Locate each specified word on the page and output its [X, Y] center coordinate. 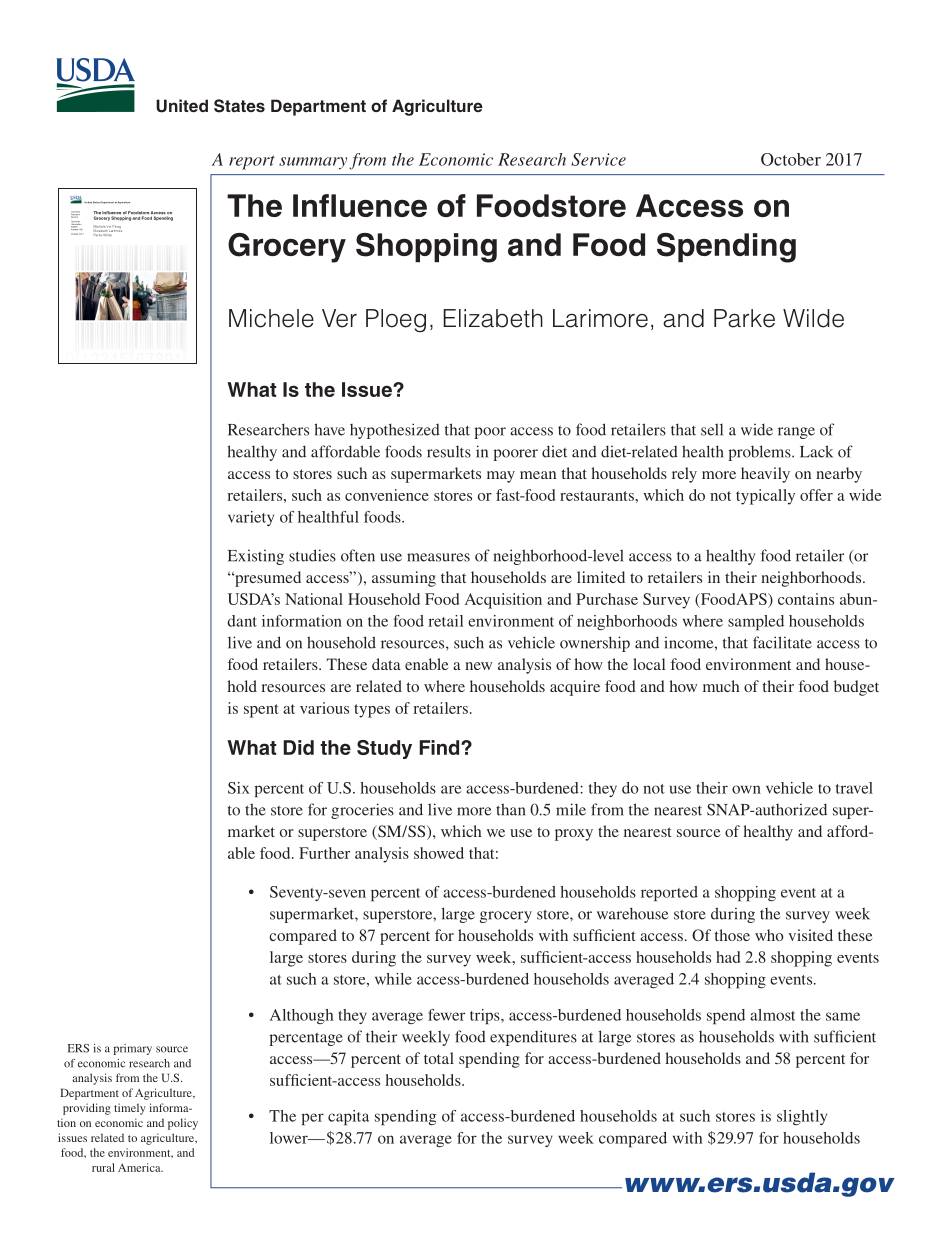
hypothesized [395, 431]
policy [183, 1124]
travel [854, 788]
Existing [256, 557]
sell [712, 429]
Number [74, 228]
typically [765, 497]
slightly [802, 1117]
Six [239, 788]
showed [439, 853]
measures [438, 557]
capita [348, 1117]
